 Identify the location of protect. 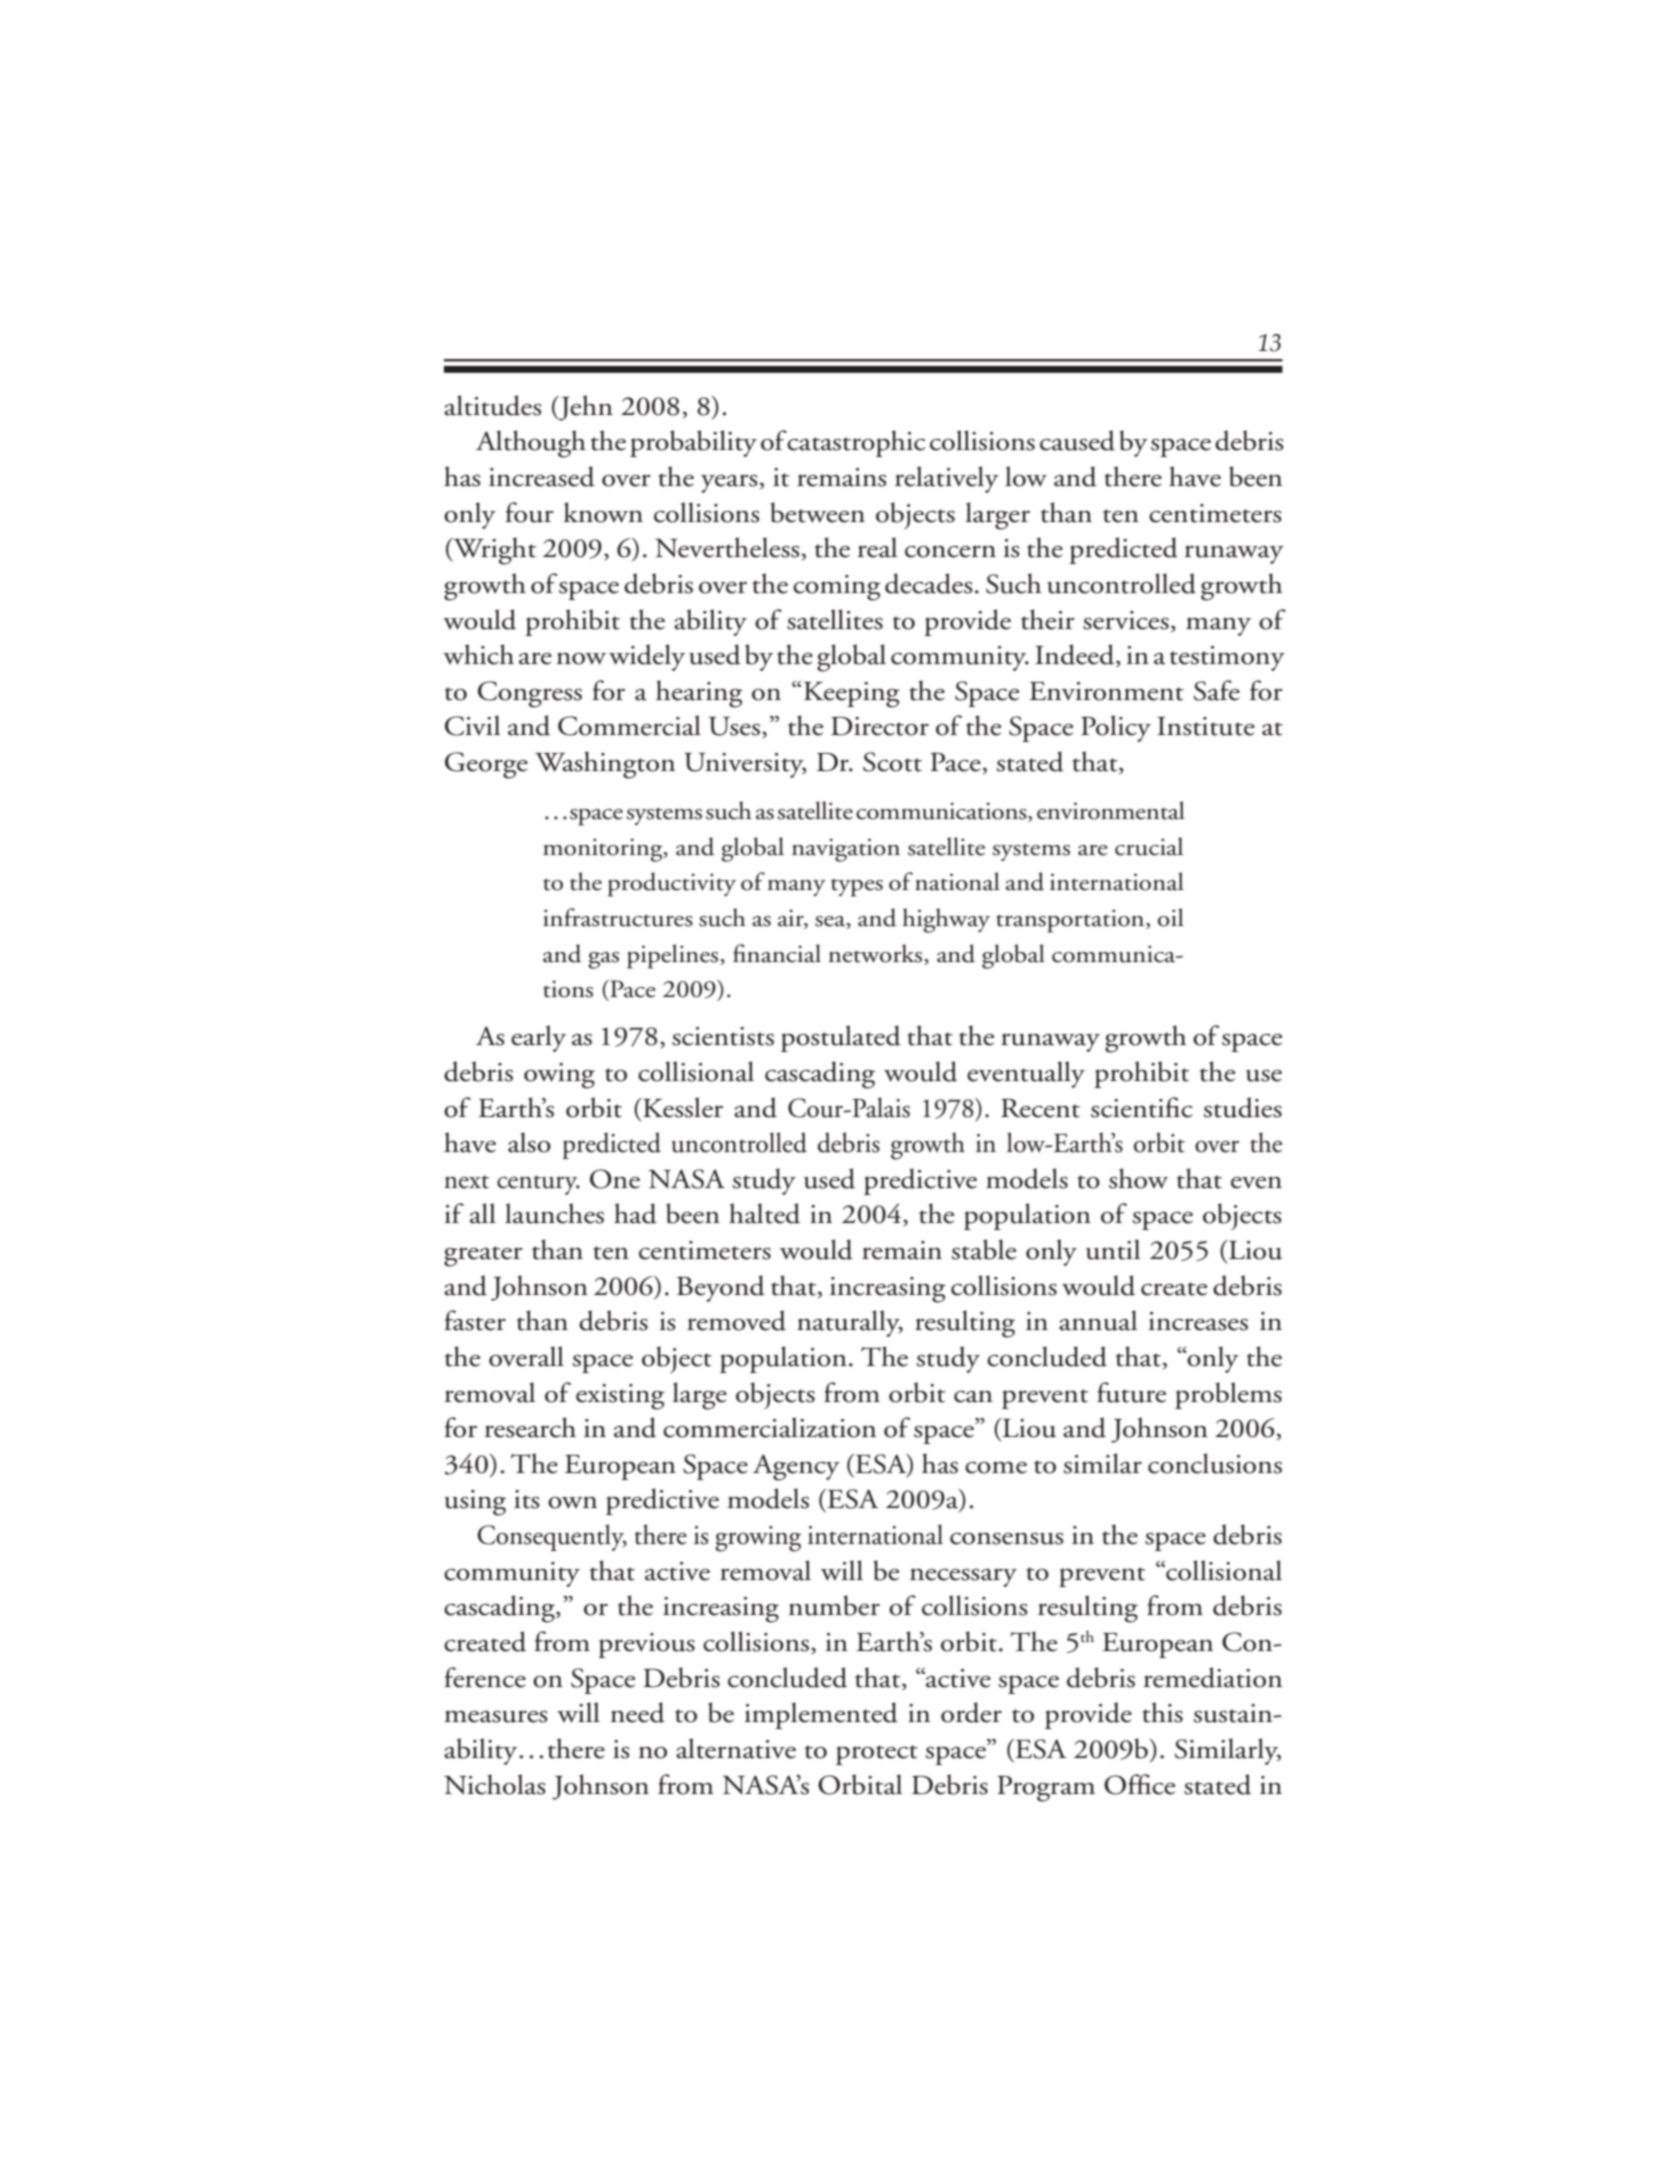
(877, 1755).
